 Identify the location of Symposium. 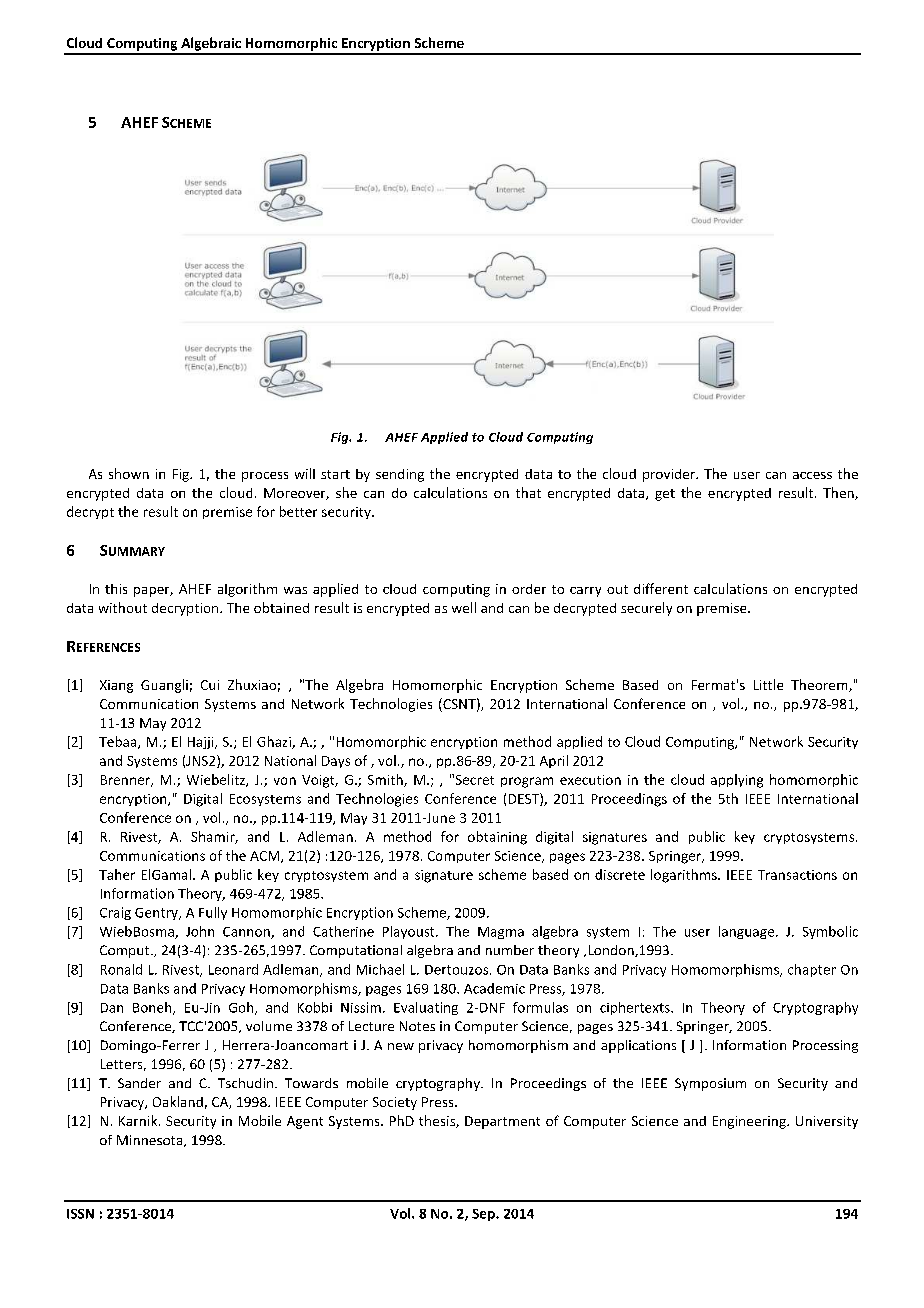
(710, 1084).
